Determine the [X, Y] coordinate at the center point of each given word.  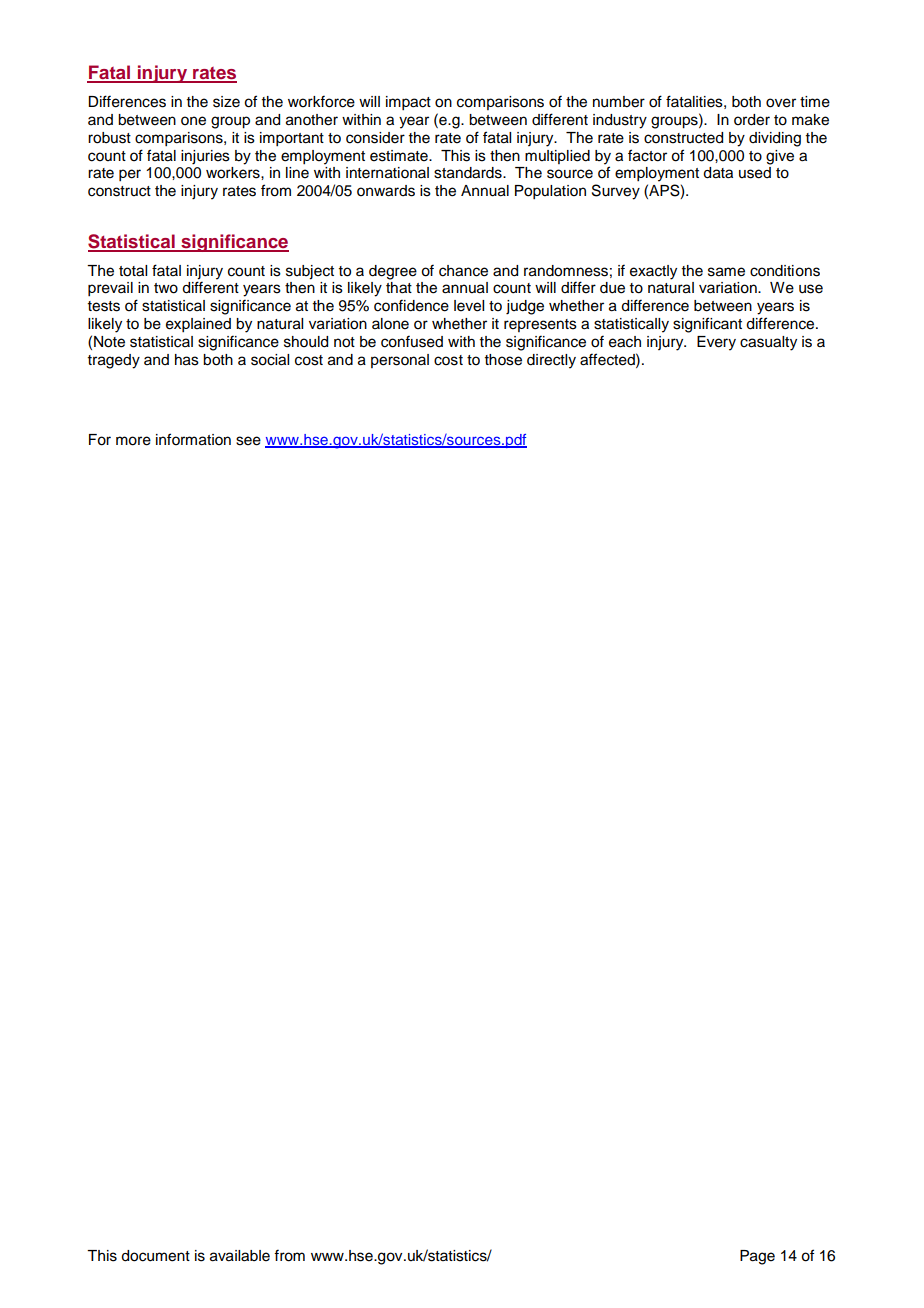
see [248, 441]
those [503, 360]
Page [757, 1257]
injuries [205, 157]
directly [551, 361]
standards [469, 173]
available [240, 1256]
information [193, 439]
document [155, 1256]
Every [716, 343]
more [133, 441]
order [752, 120]
